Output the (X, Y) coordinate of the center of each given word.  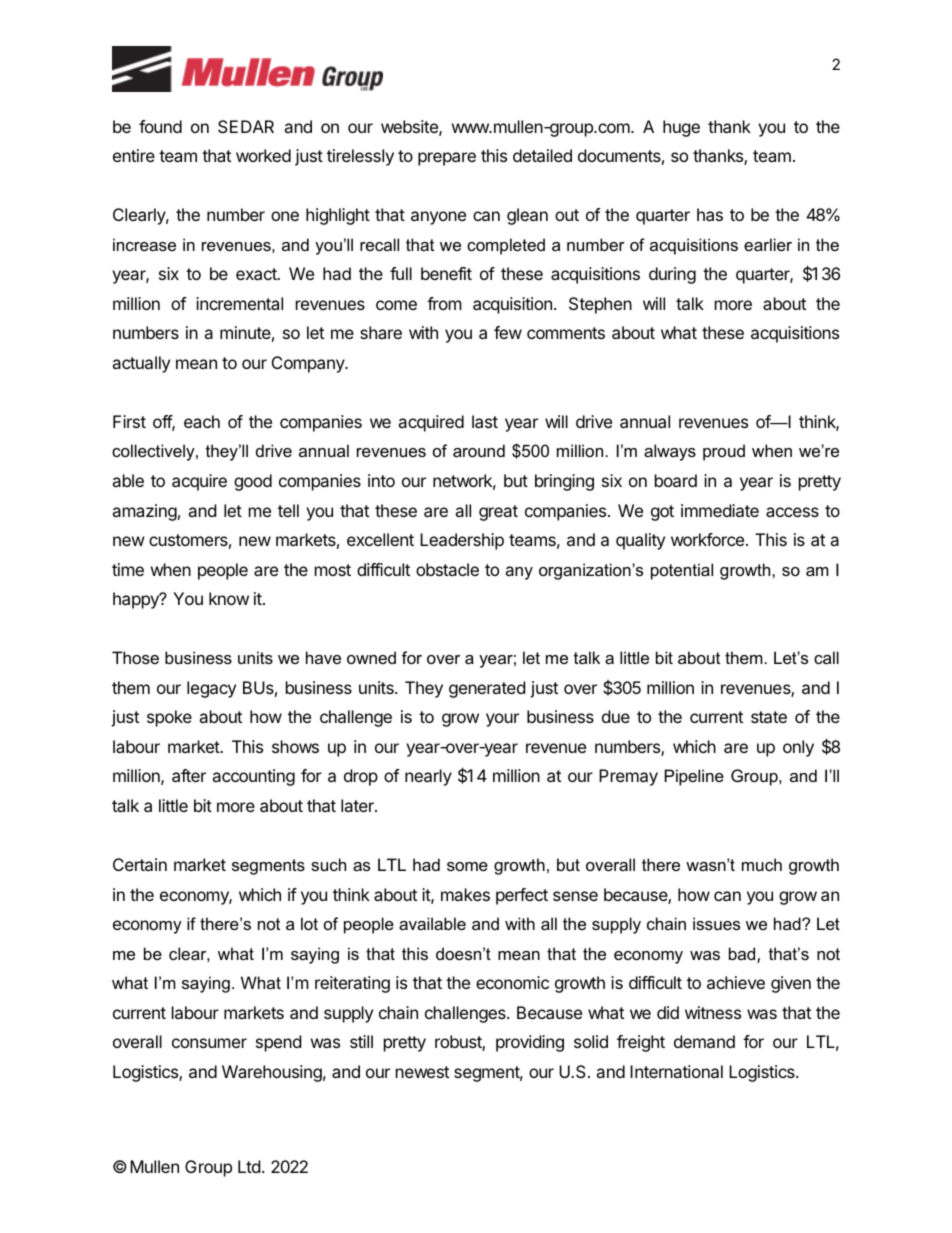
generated (487, 689)
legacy (211, 689)
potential (682, 571)
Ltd (249, 1166)
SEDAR (246, 126)
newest (422, 1072)
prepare (447, 159)
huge (681, 128)
